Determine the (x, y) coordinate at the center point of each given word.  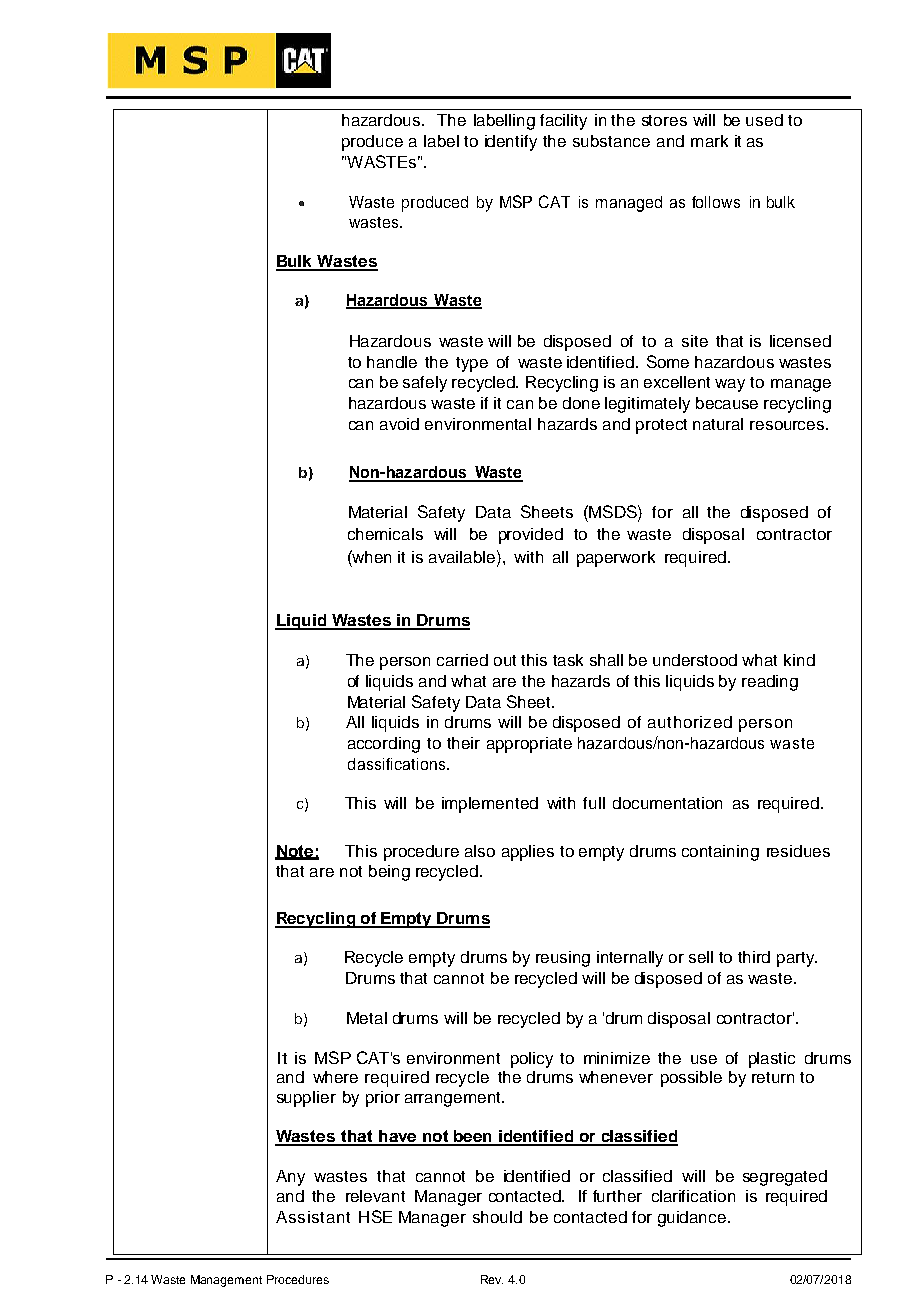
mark (709, 141)
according (384, 745)
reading (770, 683)
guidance (693, 1219)
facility (563, 122)
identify (511, 143)
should (497, 1217)
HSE (375, 1216)
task (568, 660)
